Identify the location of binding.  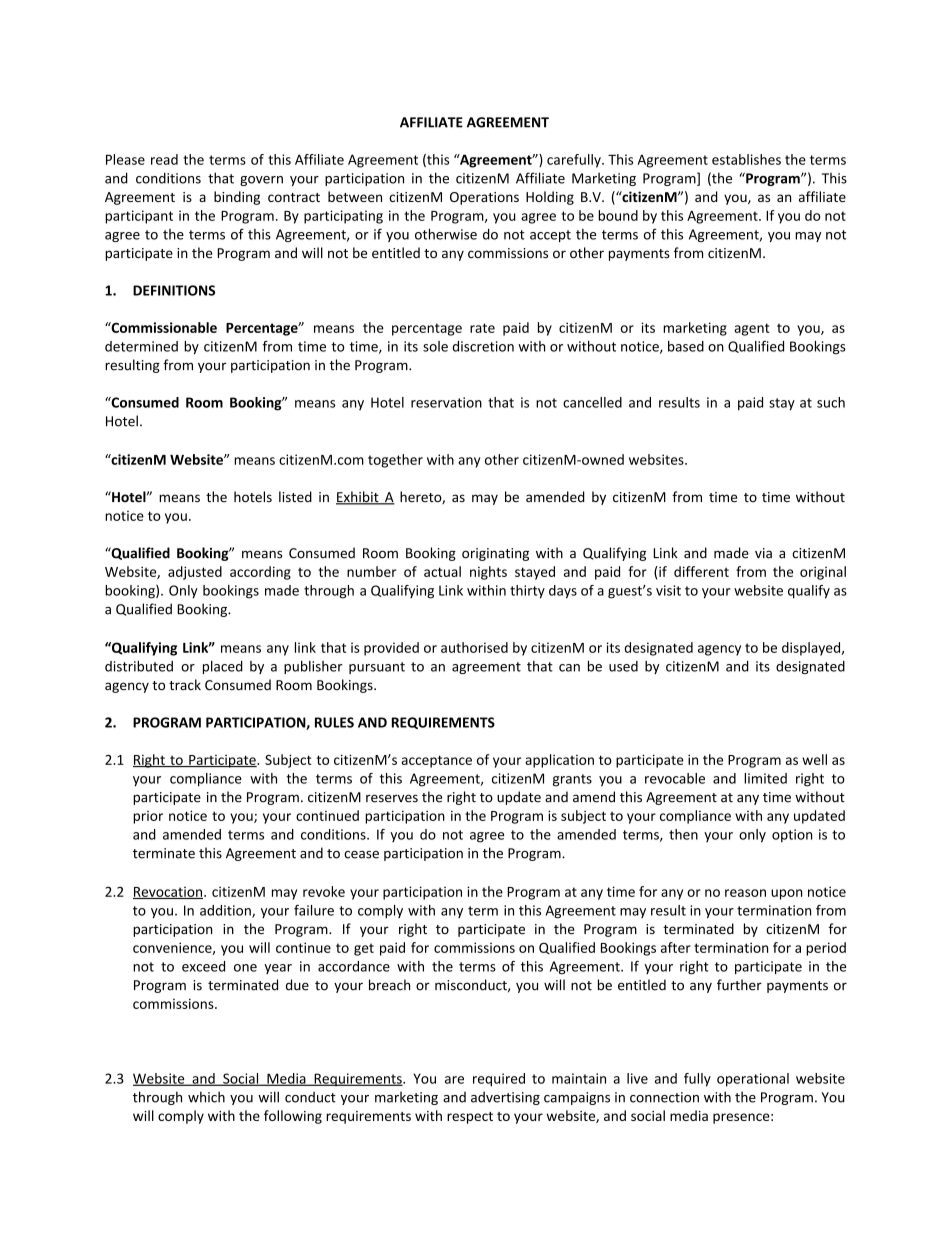
(237, 198).
